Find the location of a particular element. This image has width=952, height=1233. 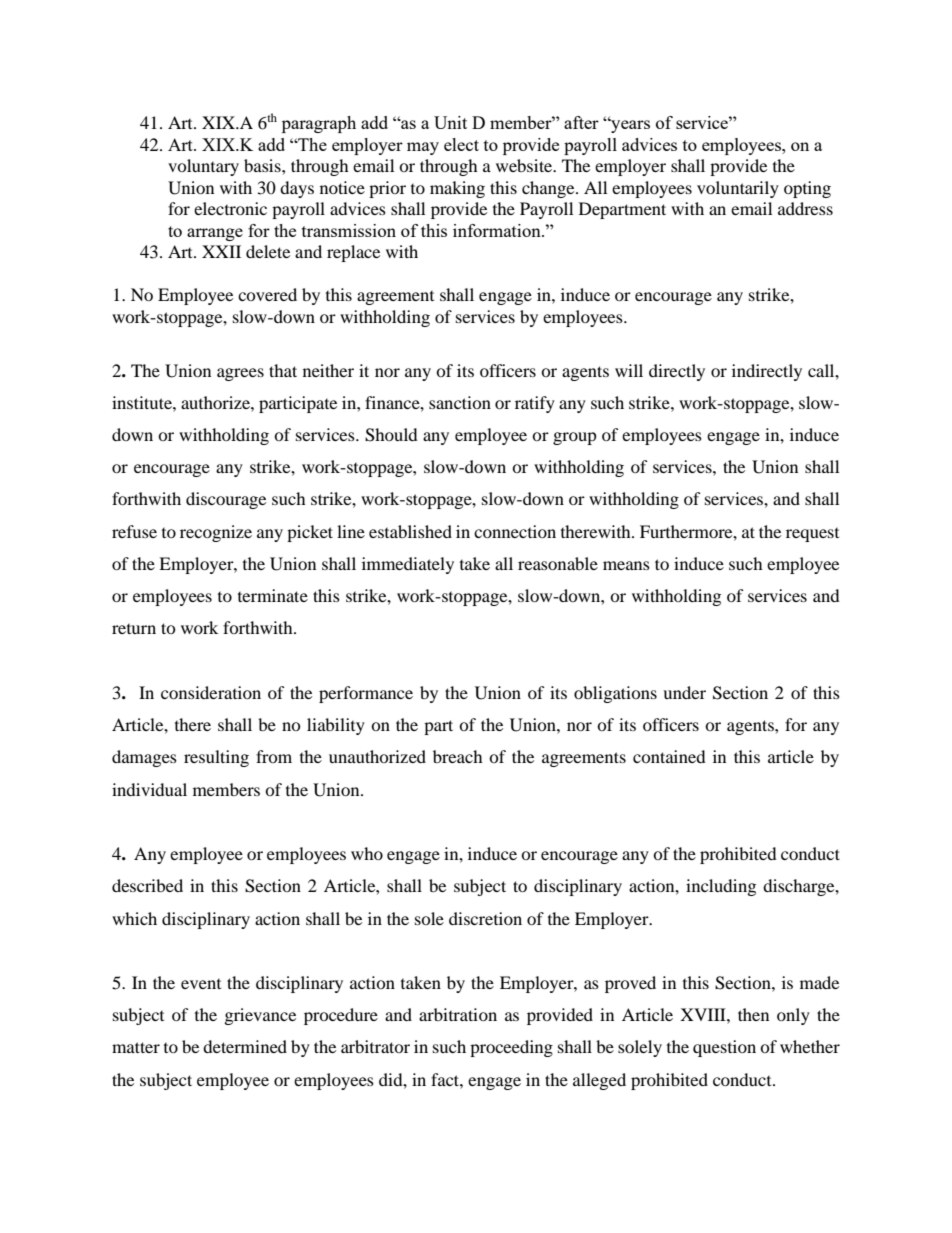

question is located at coordinates (724, 1048).
